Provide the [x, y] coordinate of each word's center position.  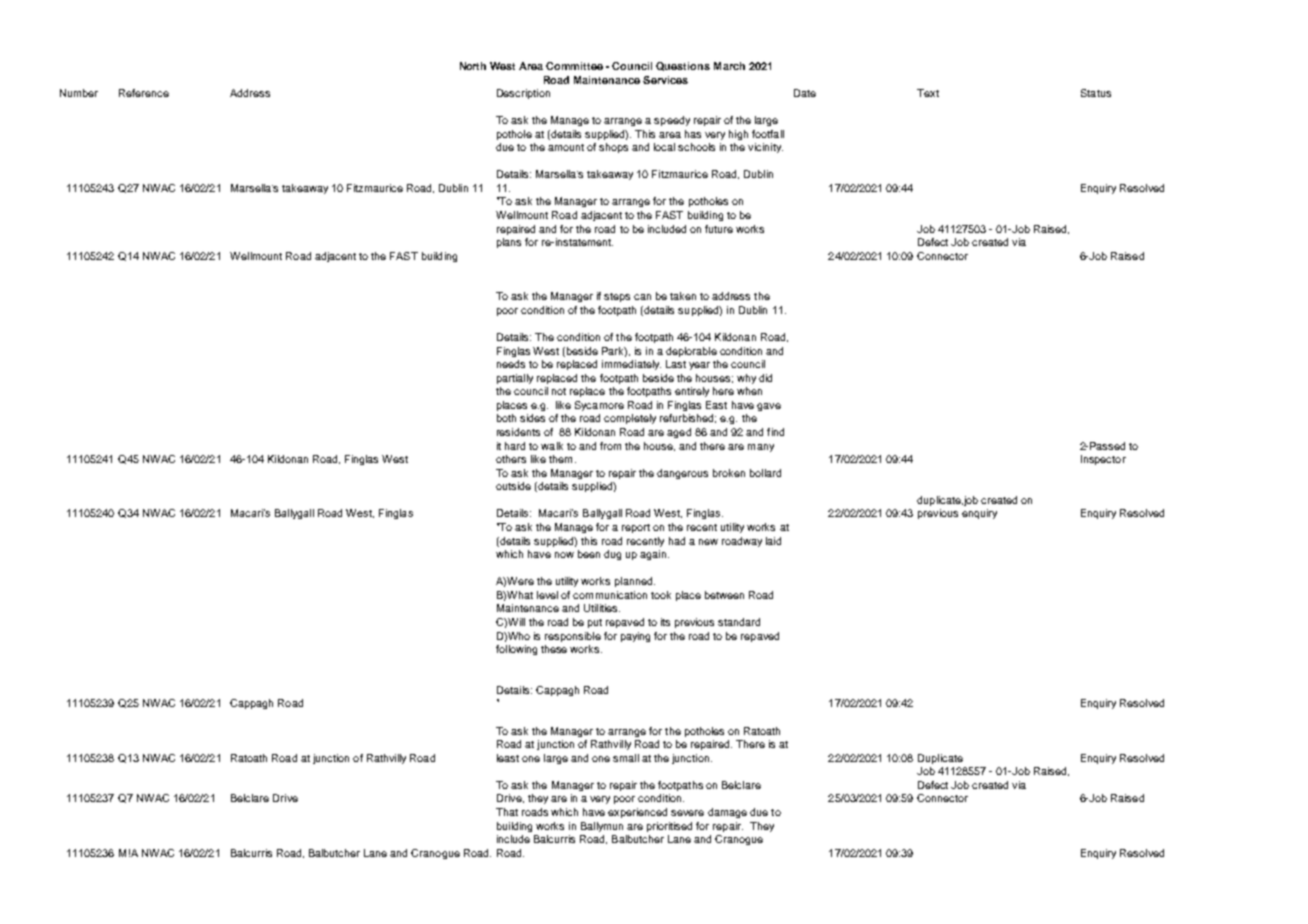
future [719, 229]
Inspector [1103, 460]
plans [509, 243]
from [610, 446]
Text [928, 93]
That [507, 812]
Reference [144, 93]
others [511, 459]
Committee [574, 66]
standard [739, 622]
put [595, 623]
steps [617, 297]
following [516, 650]
